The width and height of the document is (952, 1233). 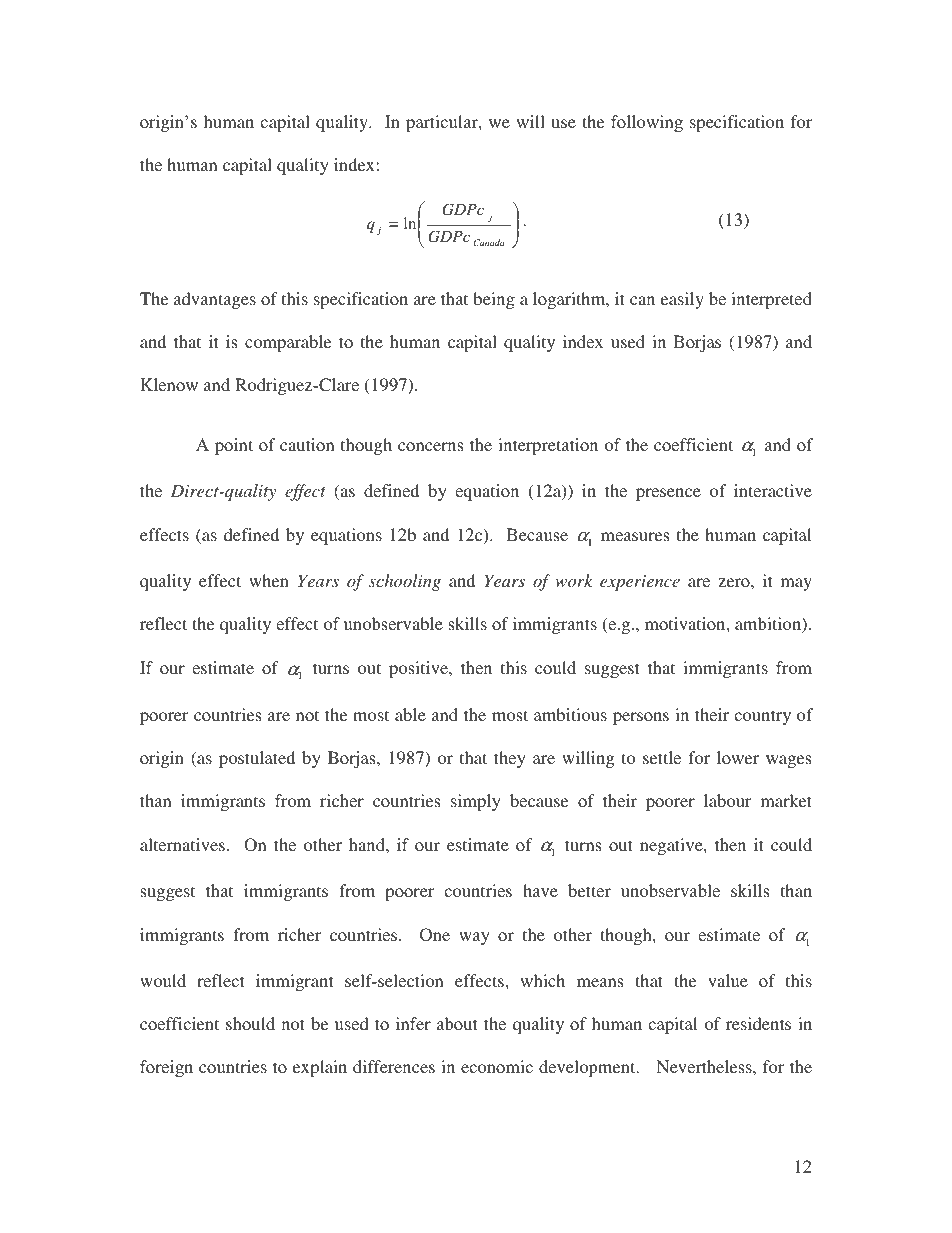 What do you see at coordinates (405, 582) in the document?
I see `schooling` at bounding box center [405, 582].
